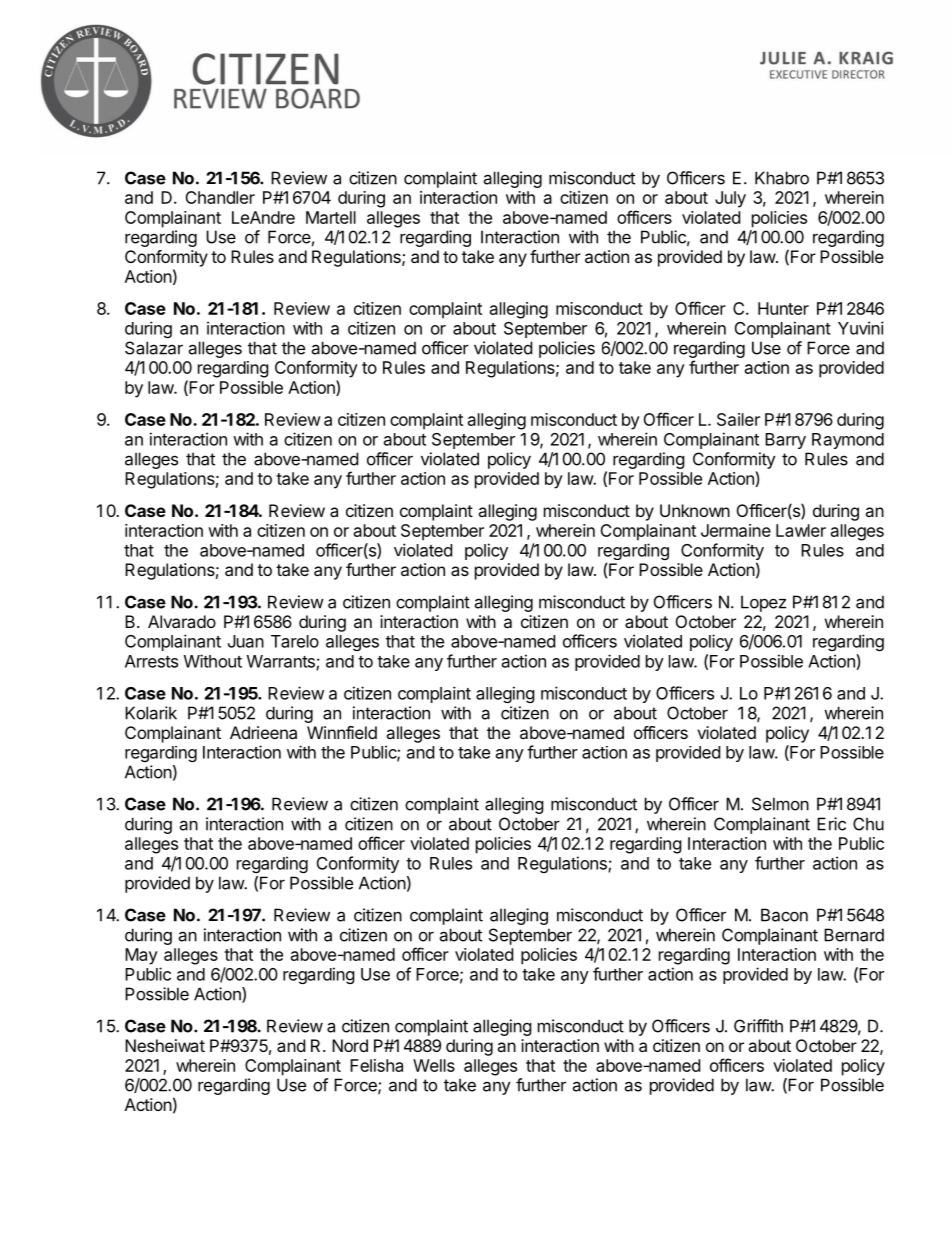  I want to click on Martell, so click(331, 217).
